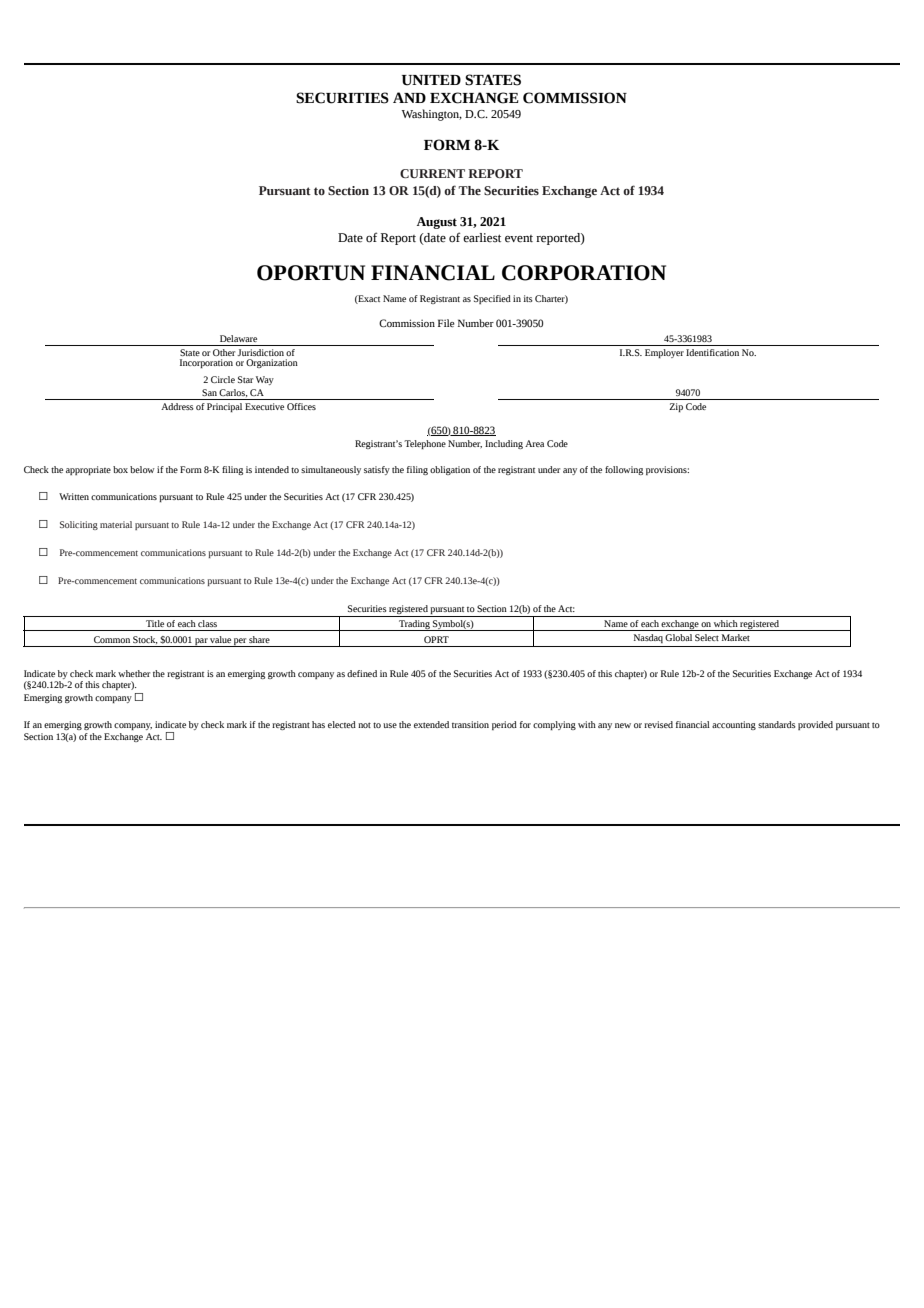 This screenshot has width=924, height=1308. What do you see at coordinates (432, 173) in the screenshot?
I see `CURRENT` at bounding box center [432, 173].
